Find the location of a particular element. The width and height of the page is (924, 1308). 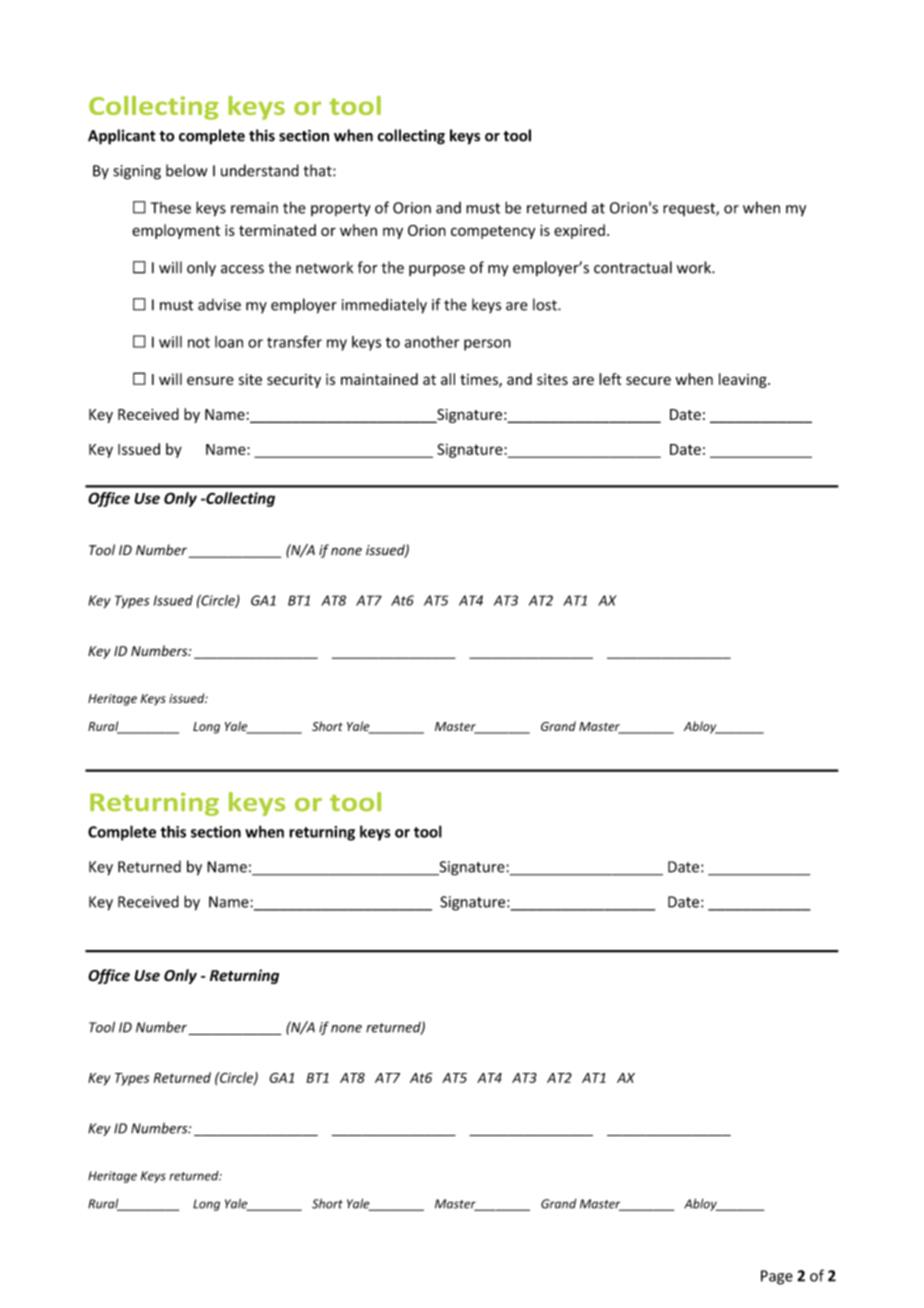

all is located at coordinates (448, 379).
